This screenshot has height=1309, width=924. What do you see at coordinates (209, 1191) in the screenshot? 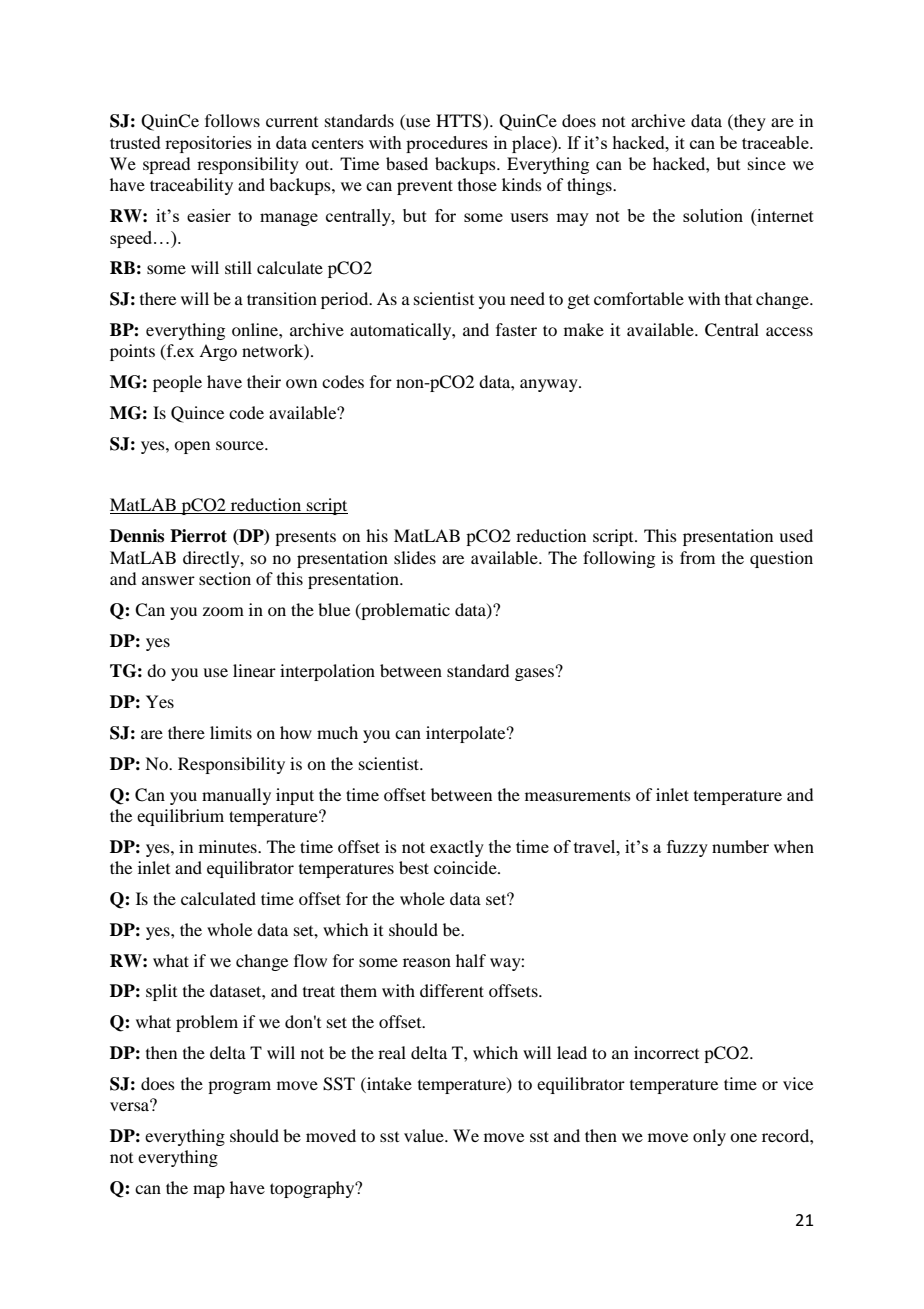
I see `map` at bounding box center [209, 1191].
